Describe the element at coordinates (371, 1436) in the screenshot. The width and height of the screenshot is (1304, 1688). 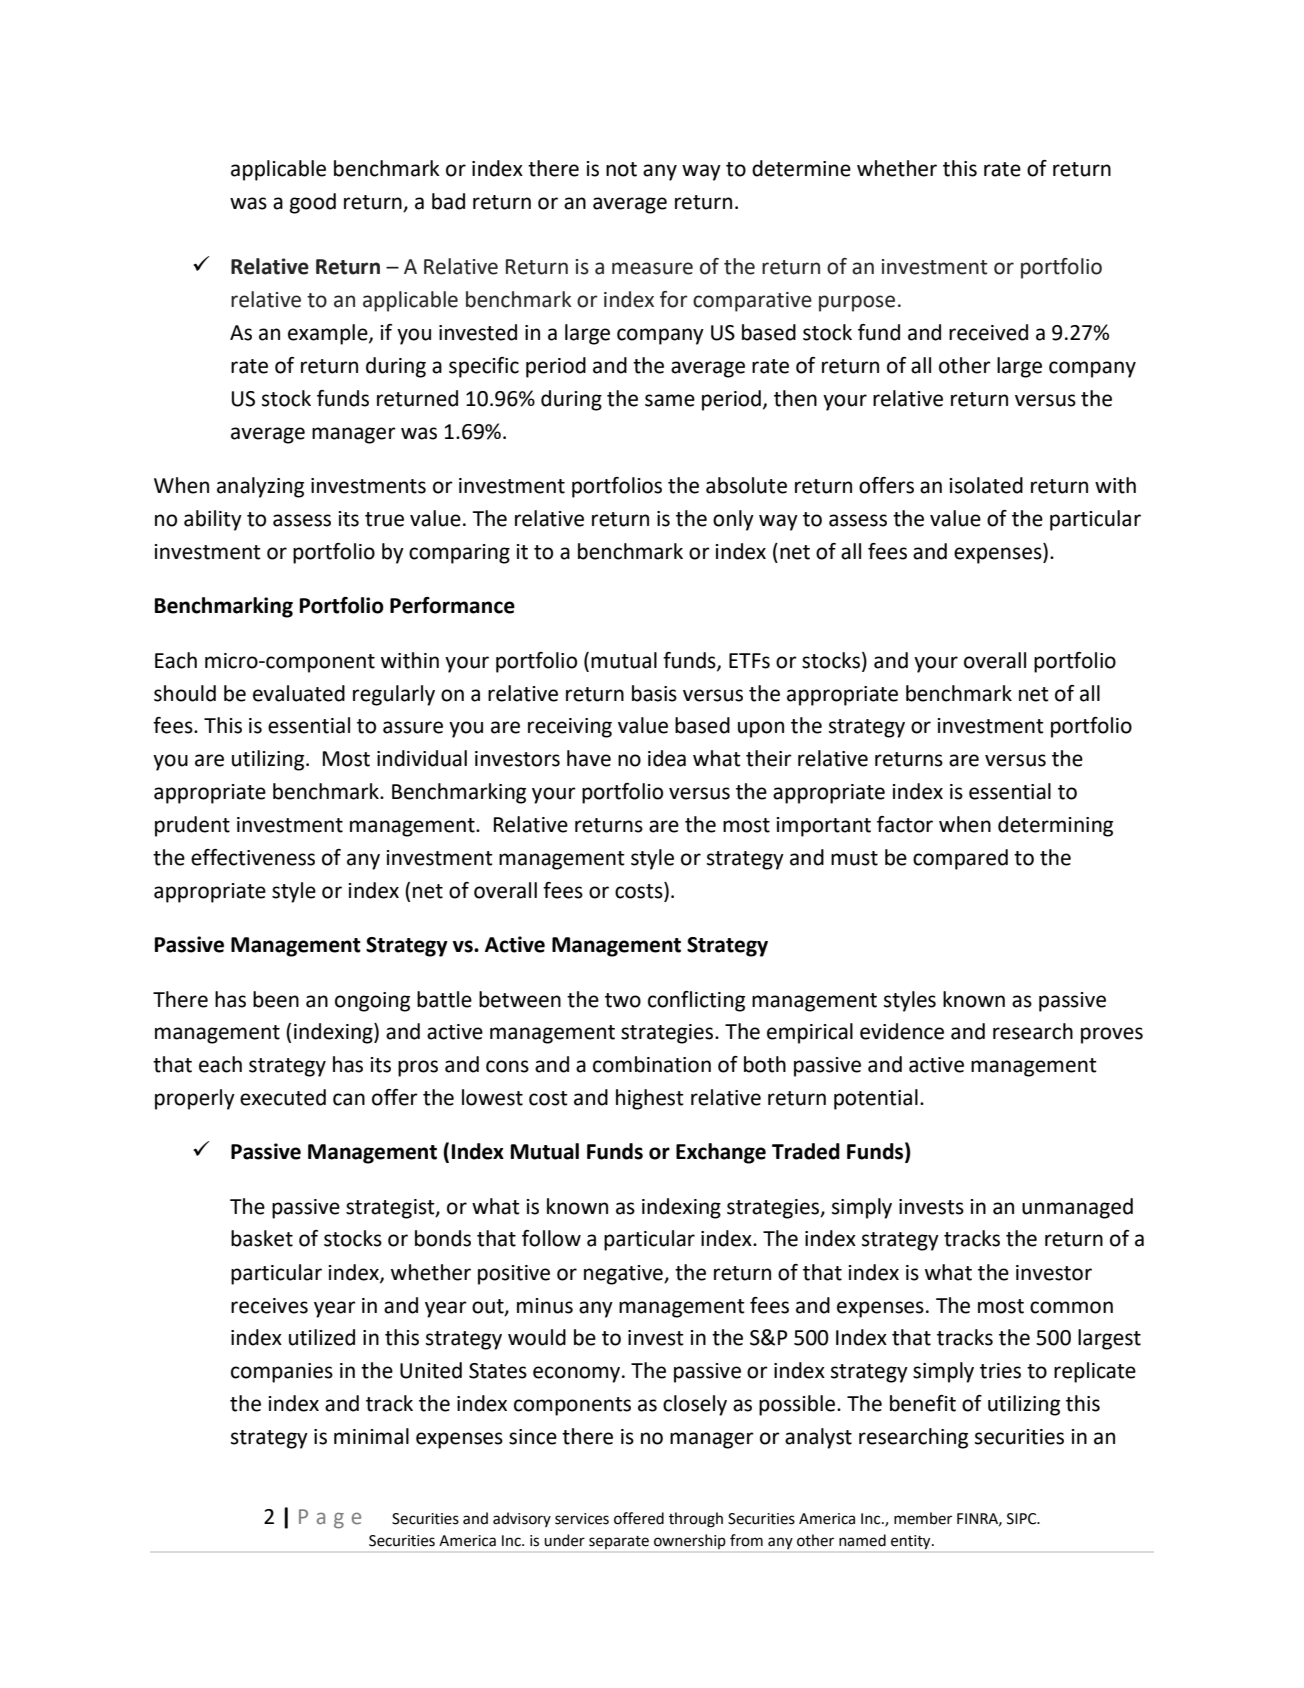
I see `minimal` at that location.
